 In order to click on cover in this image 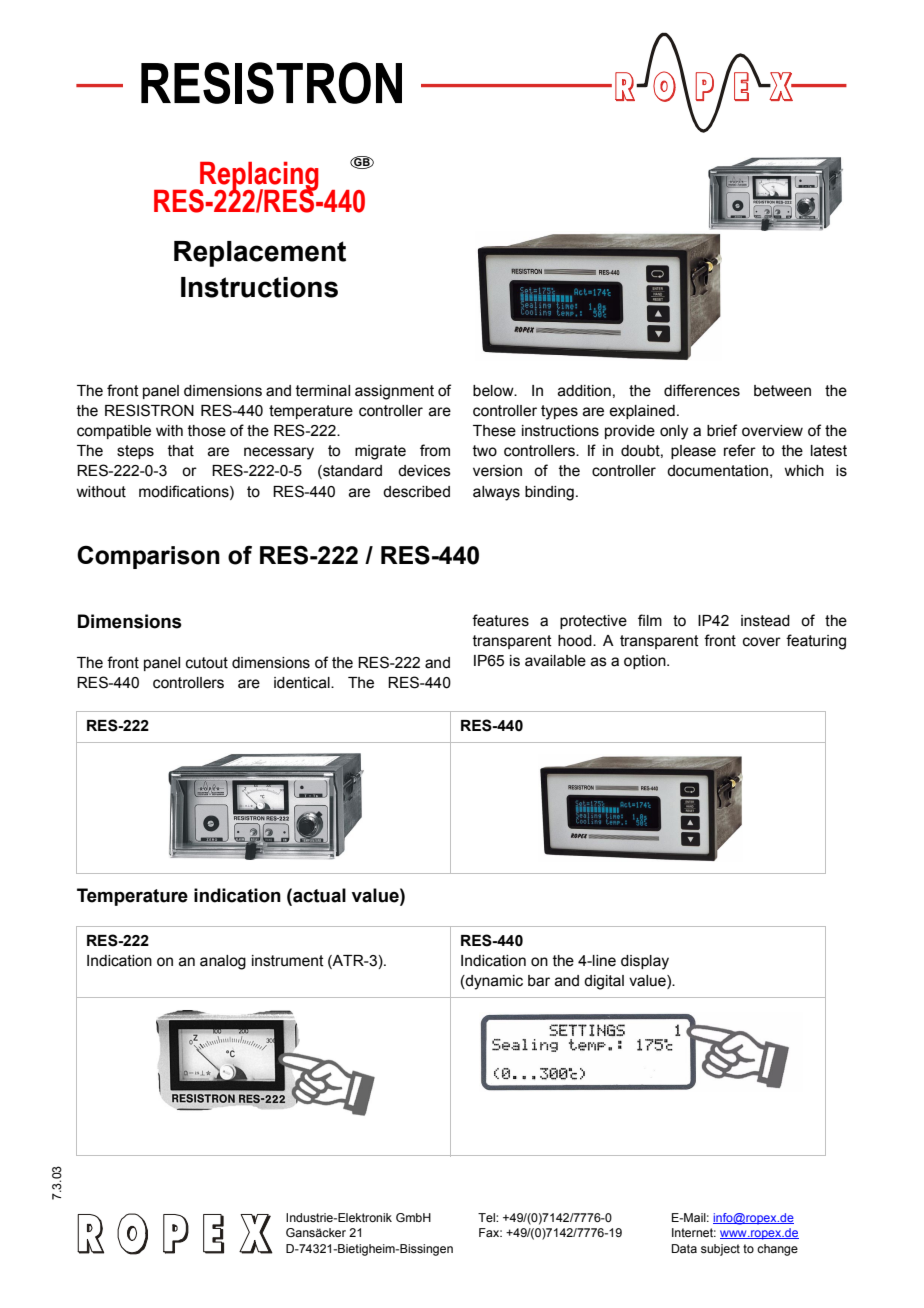, I will do `click(762, 642)`.
